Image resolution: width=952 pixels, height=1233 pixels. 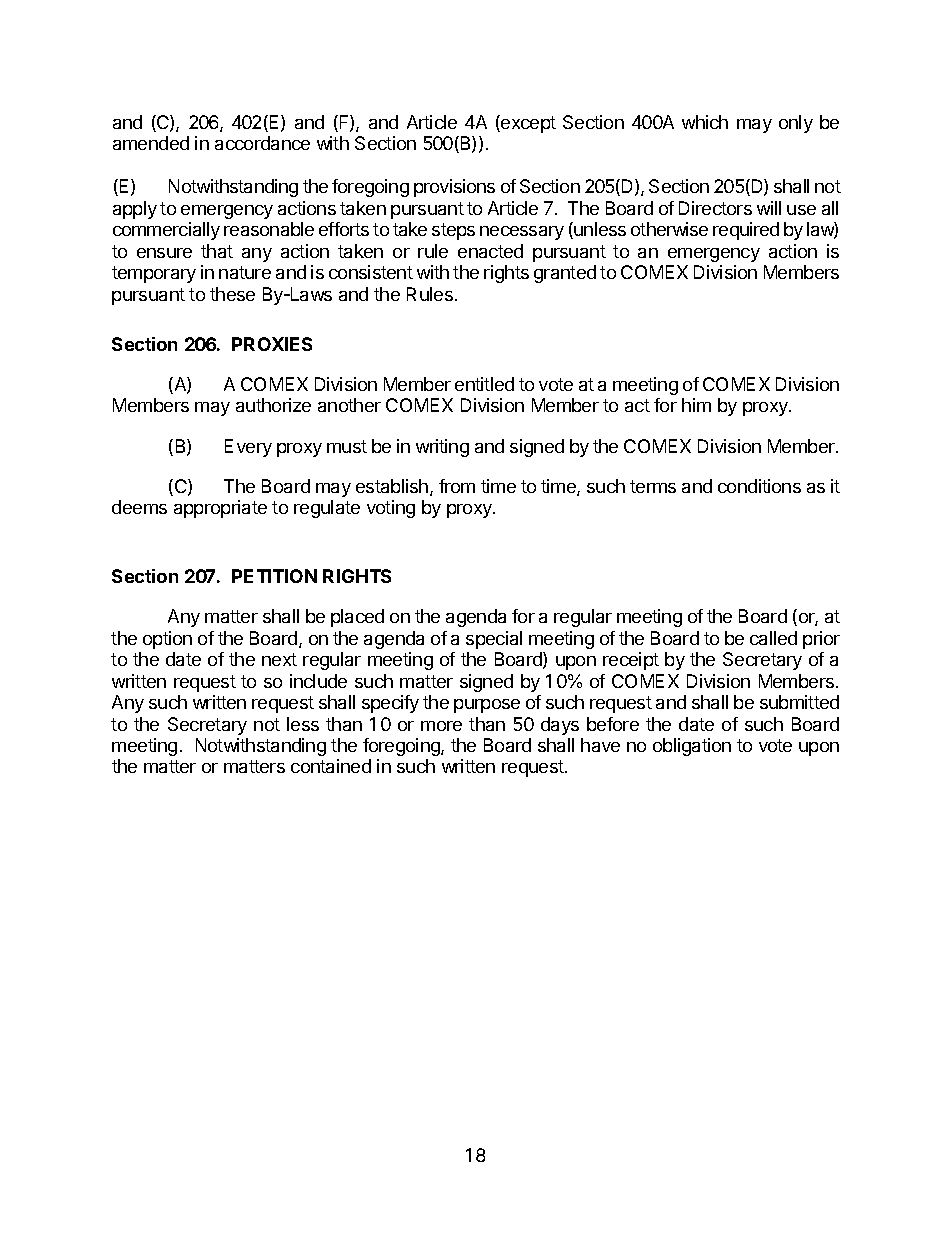 I want to click on obligation, so click(x=692, y=747).
